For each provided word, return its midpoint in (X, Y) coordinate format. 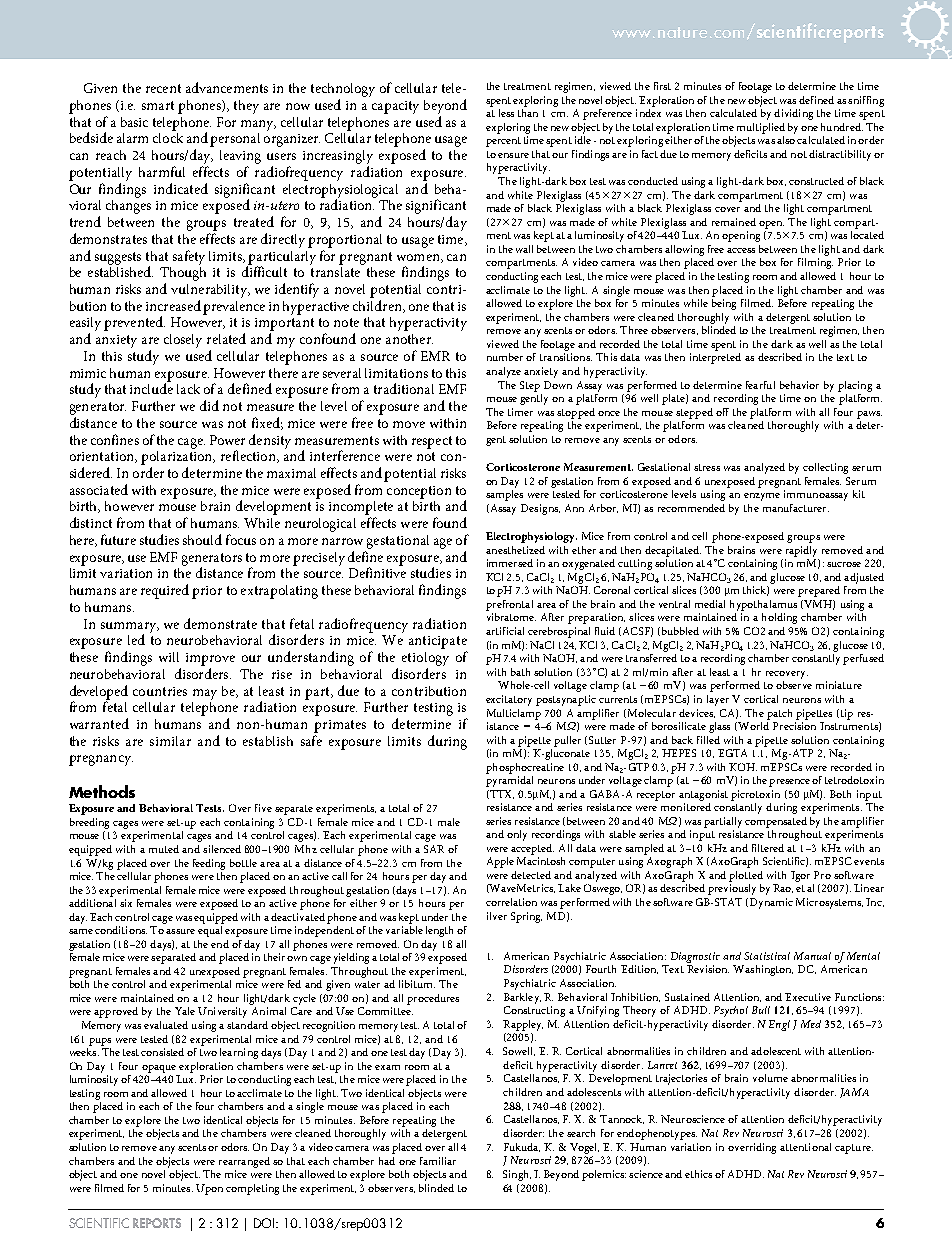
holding (779, 618)
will (169, 657)
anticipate (438, 642)
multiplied (761, 128)
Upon (209, 1189)
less (506, 113)
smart (158, 105)
